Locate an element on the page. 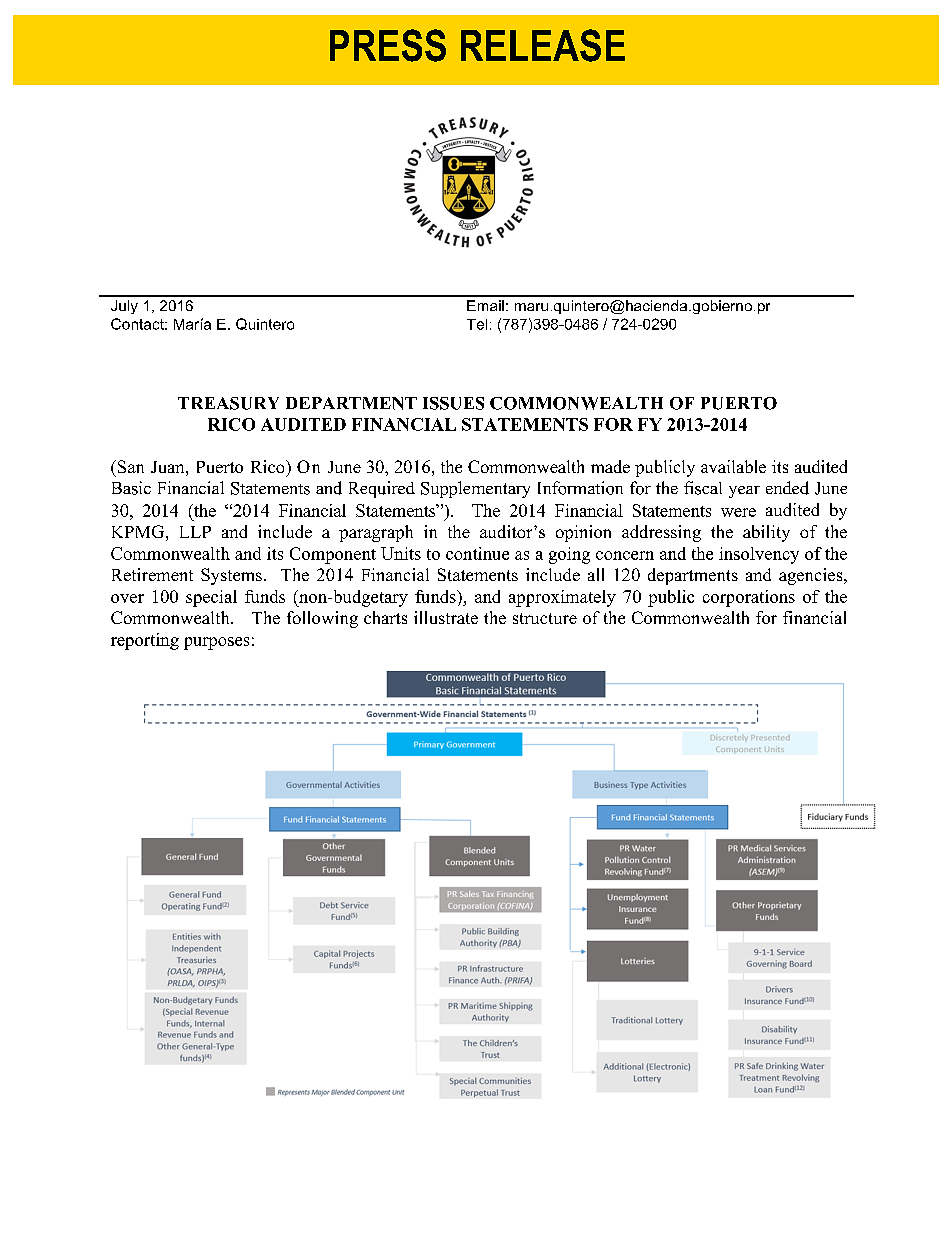 The height and width of the document is (1233, 952). TREASURY is located at coordinates (228, 403).
